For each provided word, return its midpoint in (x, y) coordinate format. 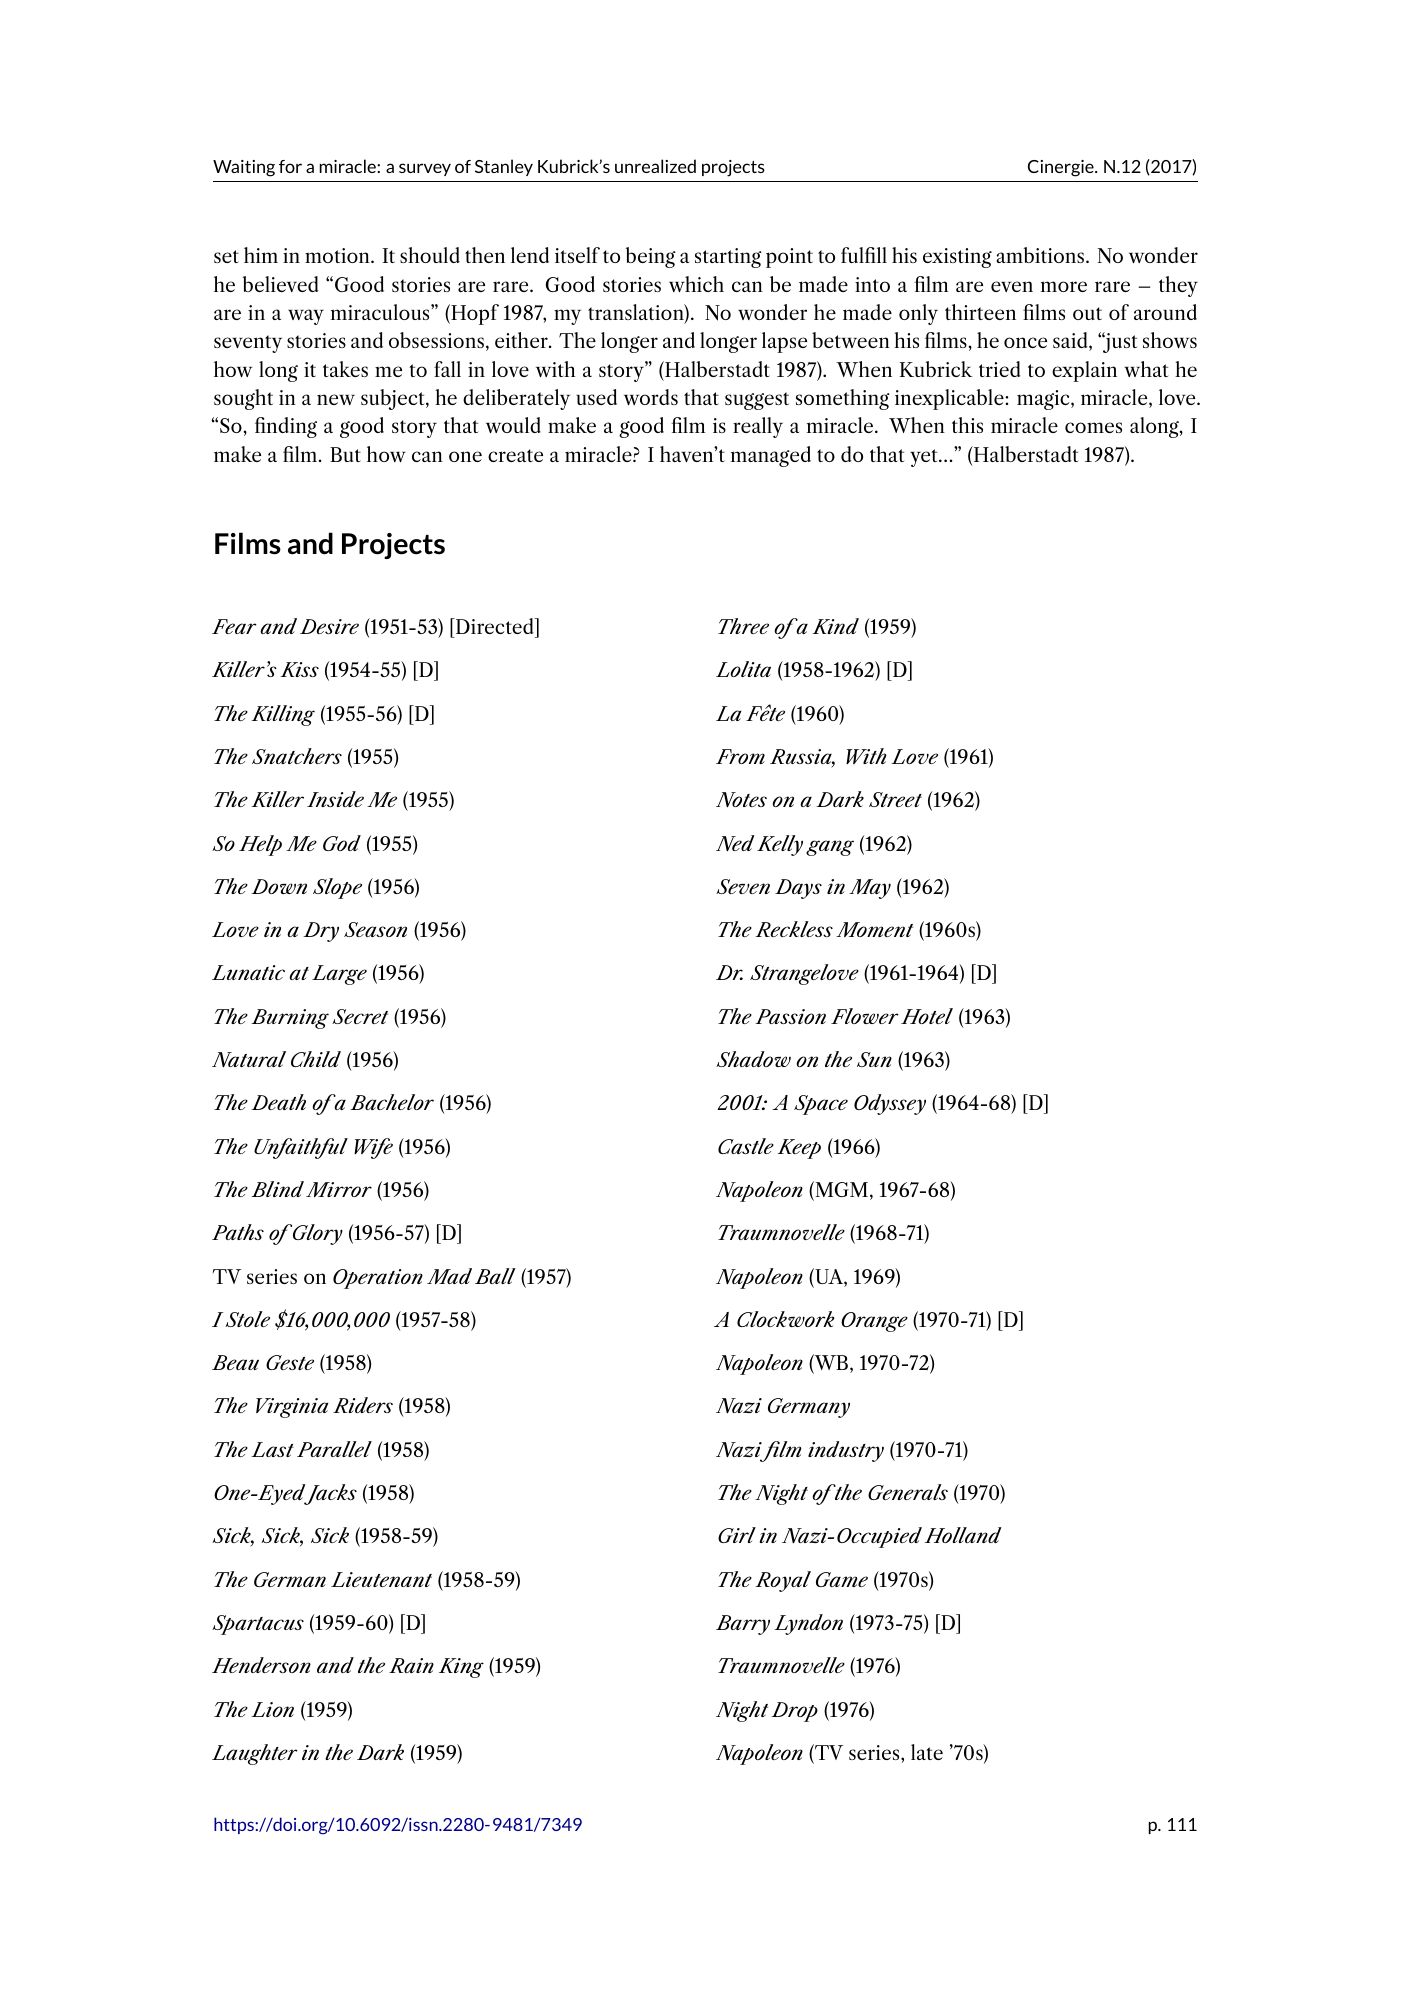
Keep (799, 1149)
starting (728, 258)
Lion (272, 1709)
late (927, 1752)
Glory (316, 1234)
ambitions (1041, 255)
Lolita (743, 669)
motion (338, 255)
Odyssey (890, 1104)
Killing (283, 715)
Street (895, 799)
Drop (794, 1712)
